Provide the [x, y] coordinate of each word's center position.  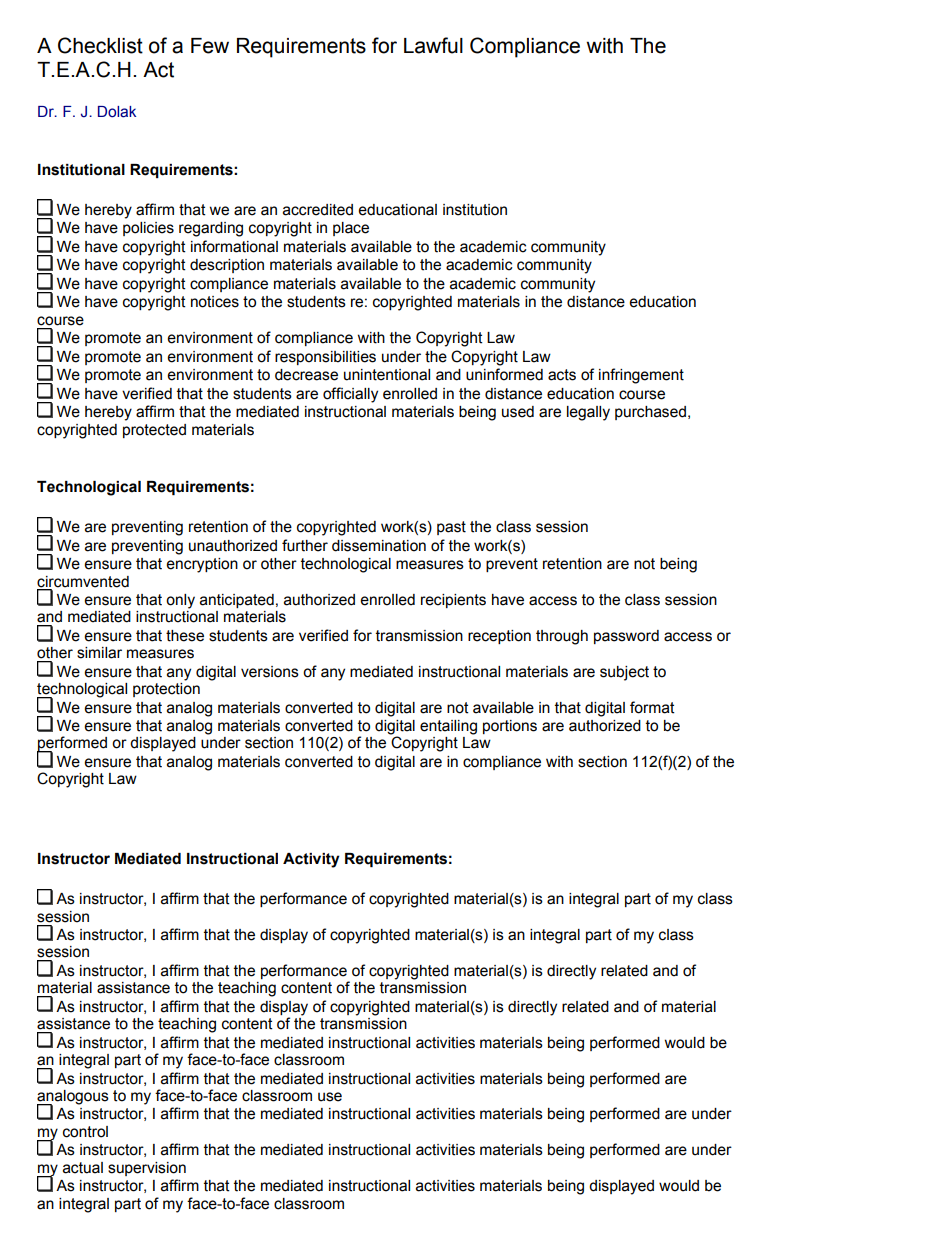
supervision [147, 1169]
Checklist [100, 45]
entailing [448, 727]
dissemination [379, 546]
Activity [311, 860]
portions [510, 727]
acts [562, 375]
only [180, 601]
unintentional [387, 375]
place [351, 229]
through [562, 637]
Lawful [433, 45]
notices [215, 302]
